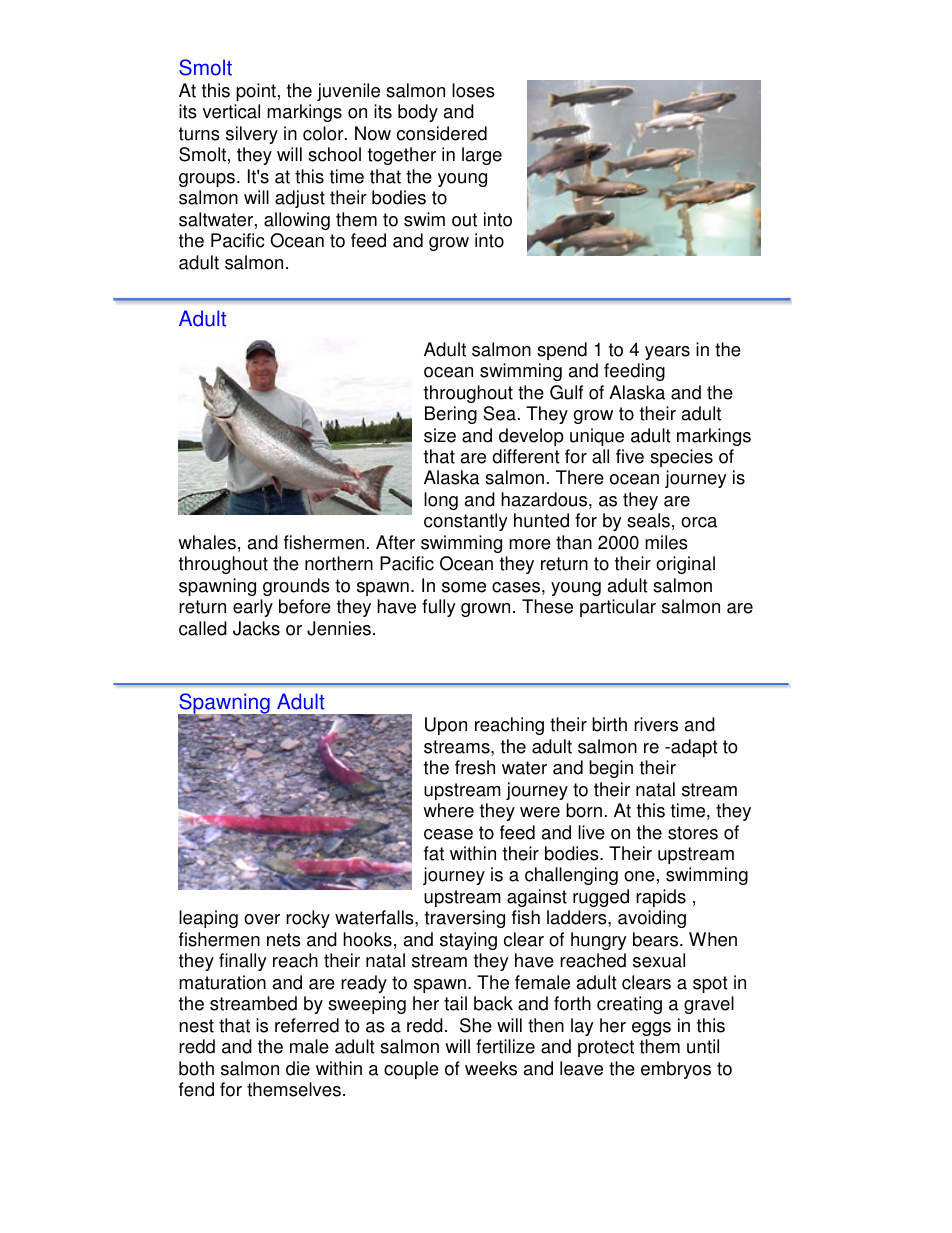  What do you see at coordinates (262, 919) in the screenshot?
I see `over` at bounding box center [262, 919].
